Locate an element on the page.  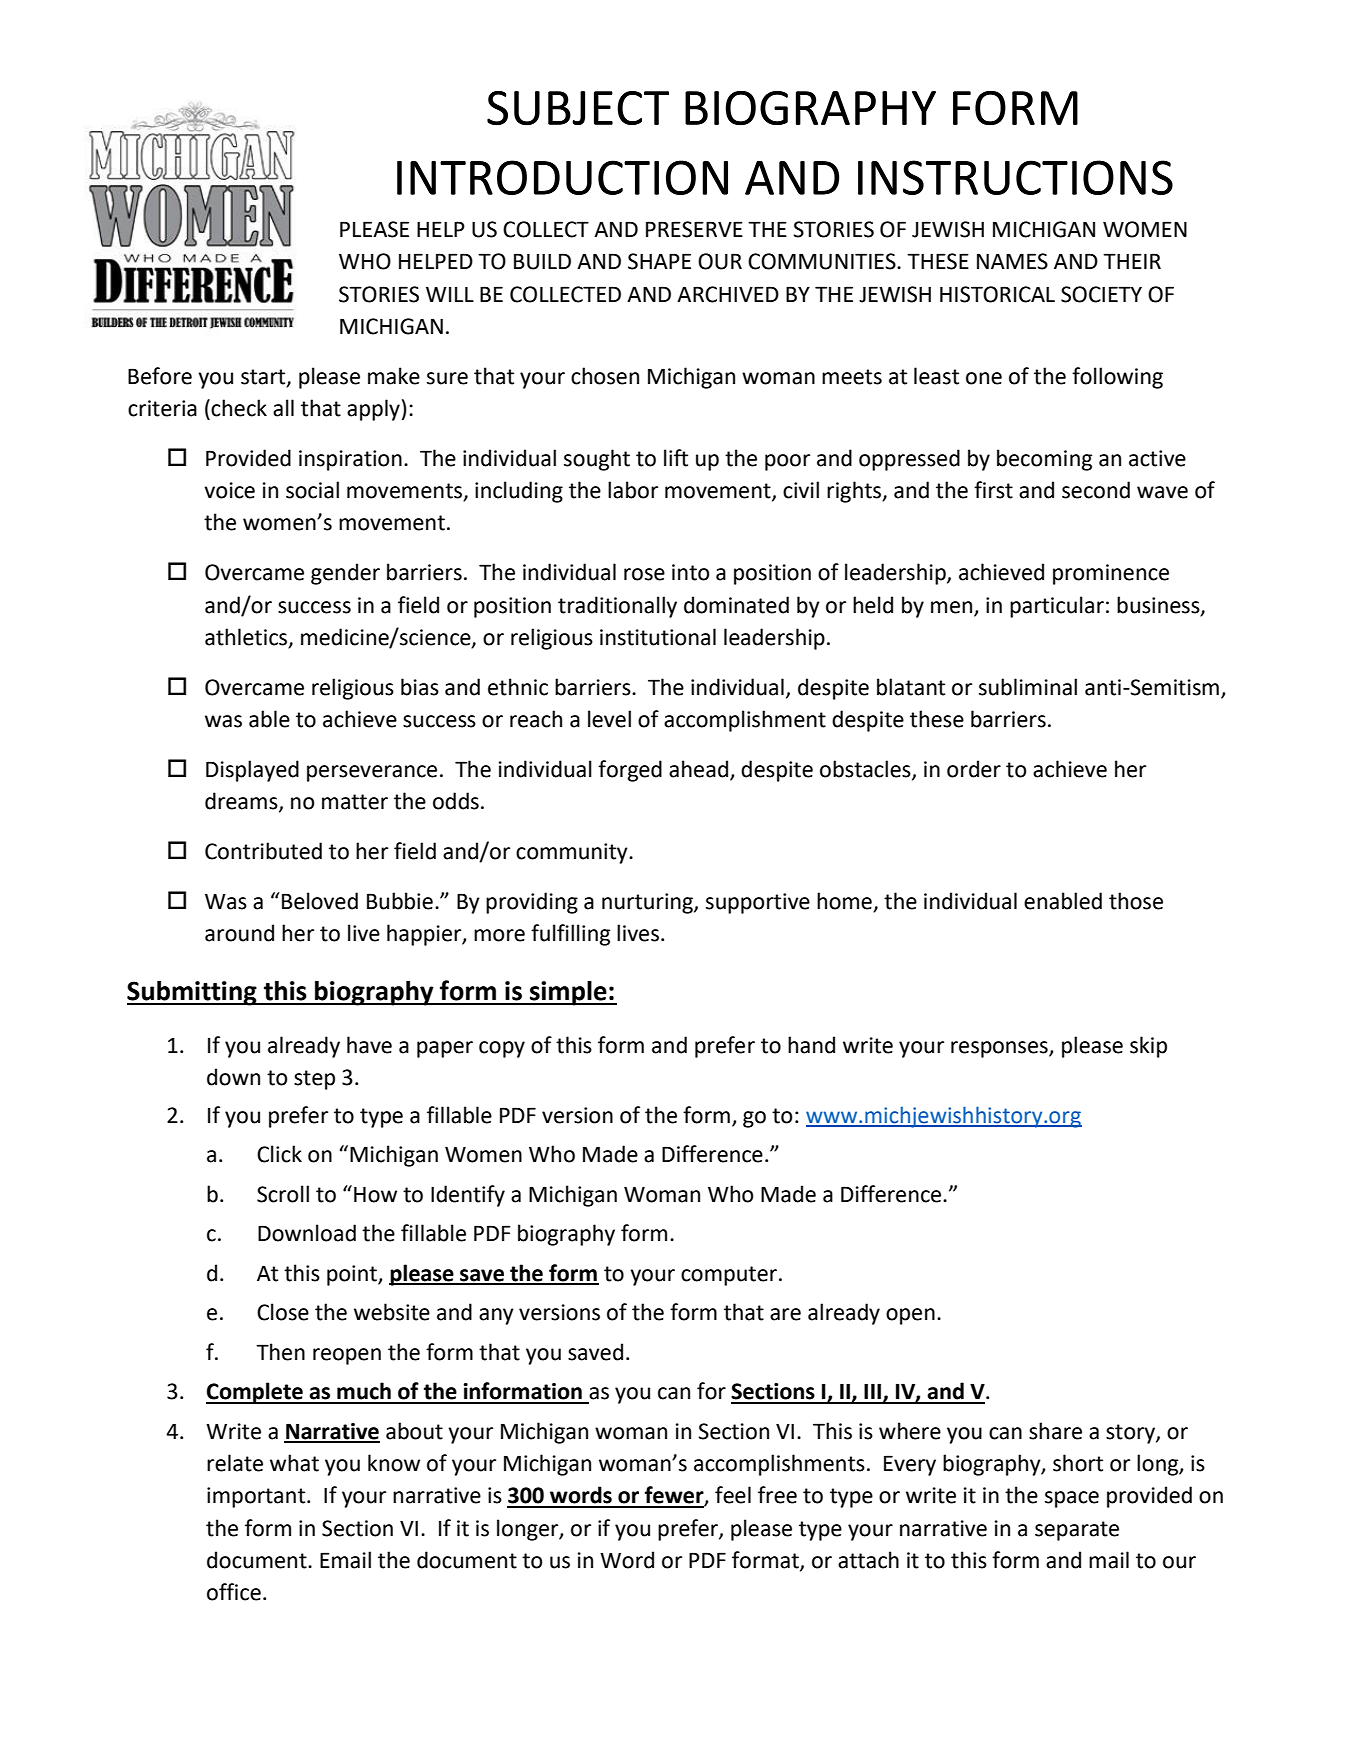
WILL is located at coordinates (450, 294).
